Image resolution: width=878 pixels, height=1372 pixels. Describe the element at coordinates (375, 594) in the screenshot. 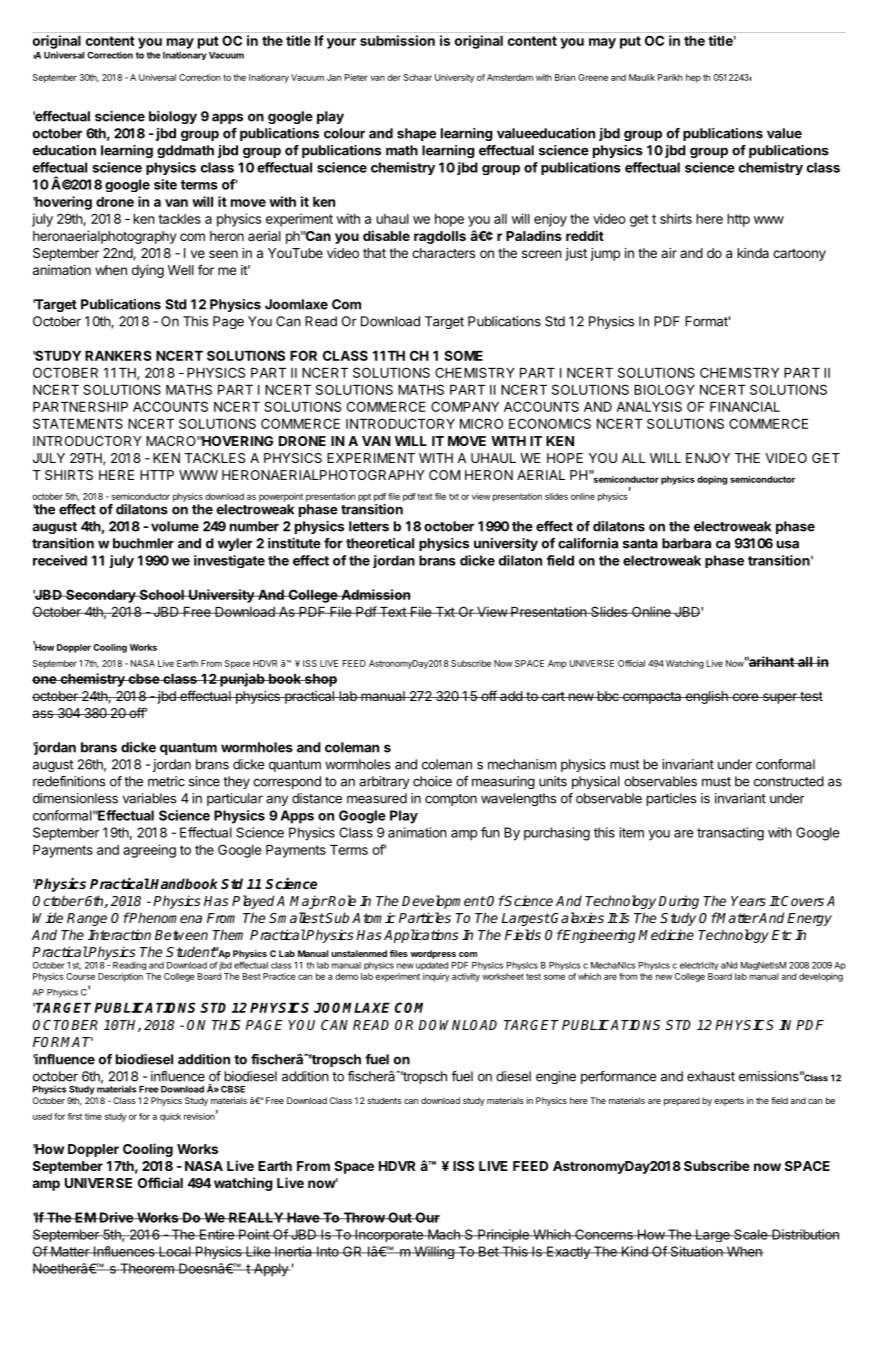

I see `Admission` at that location.
